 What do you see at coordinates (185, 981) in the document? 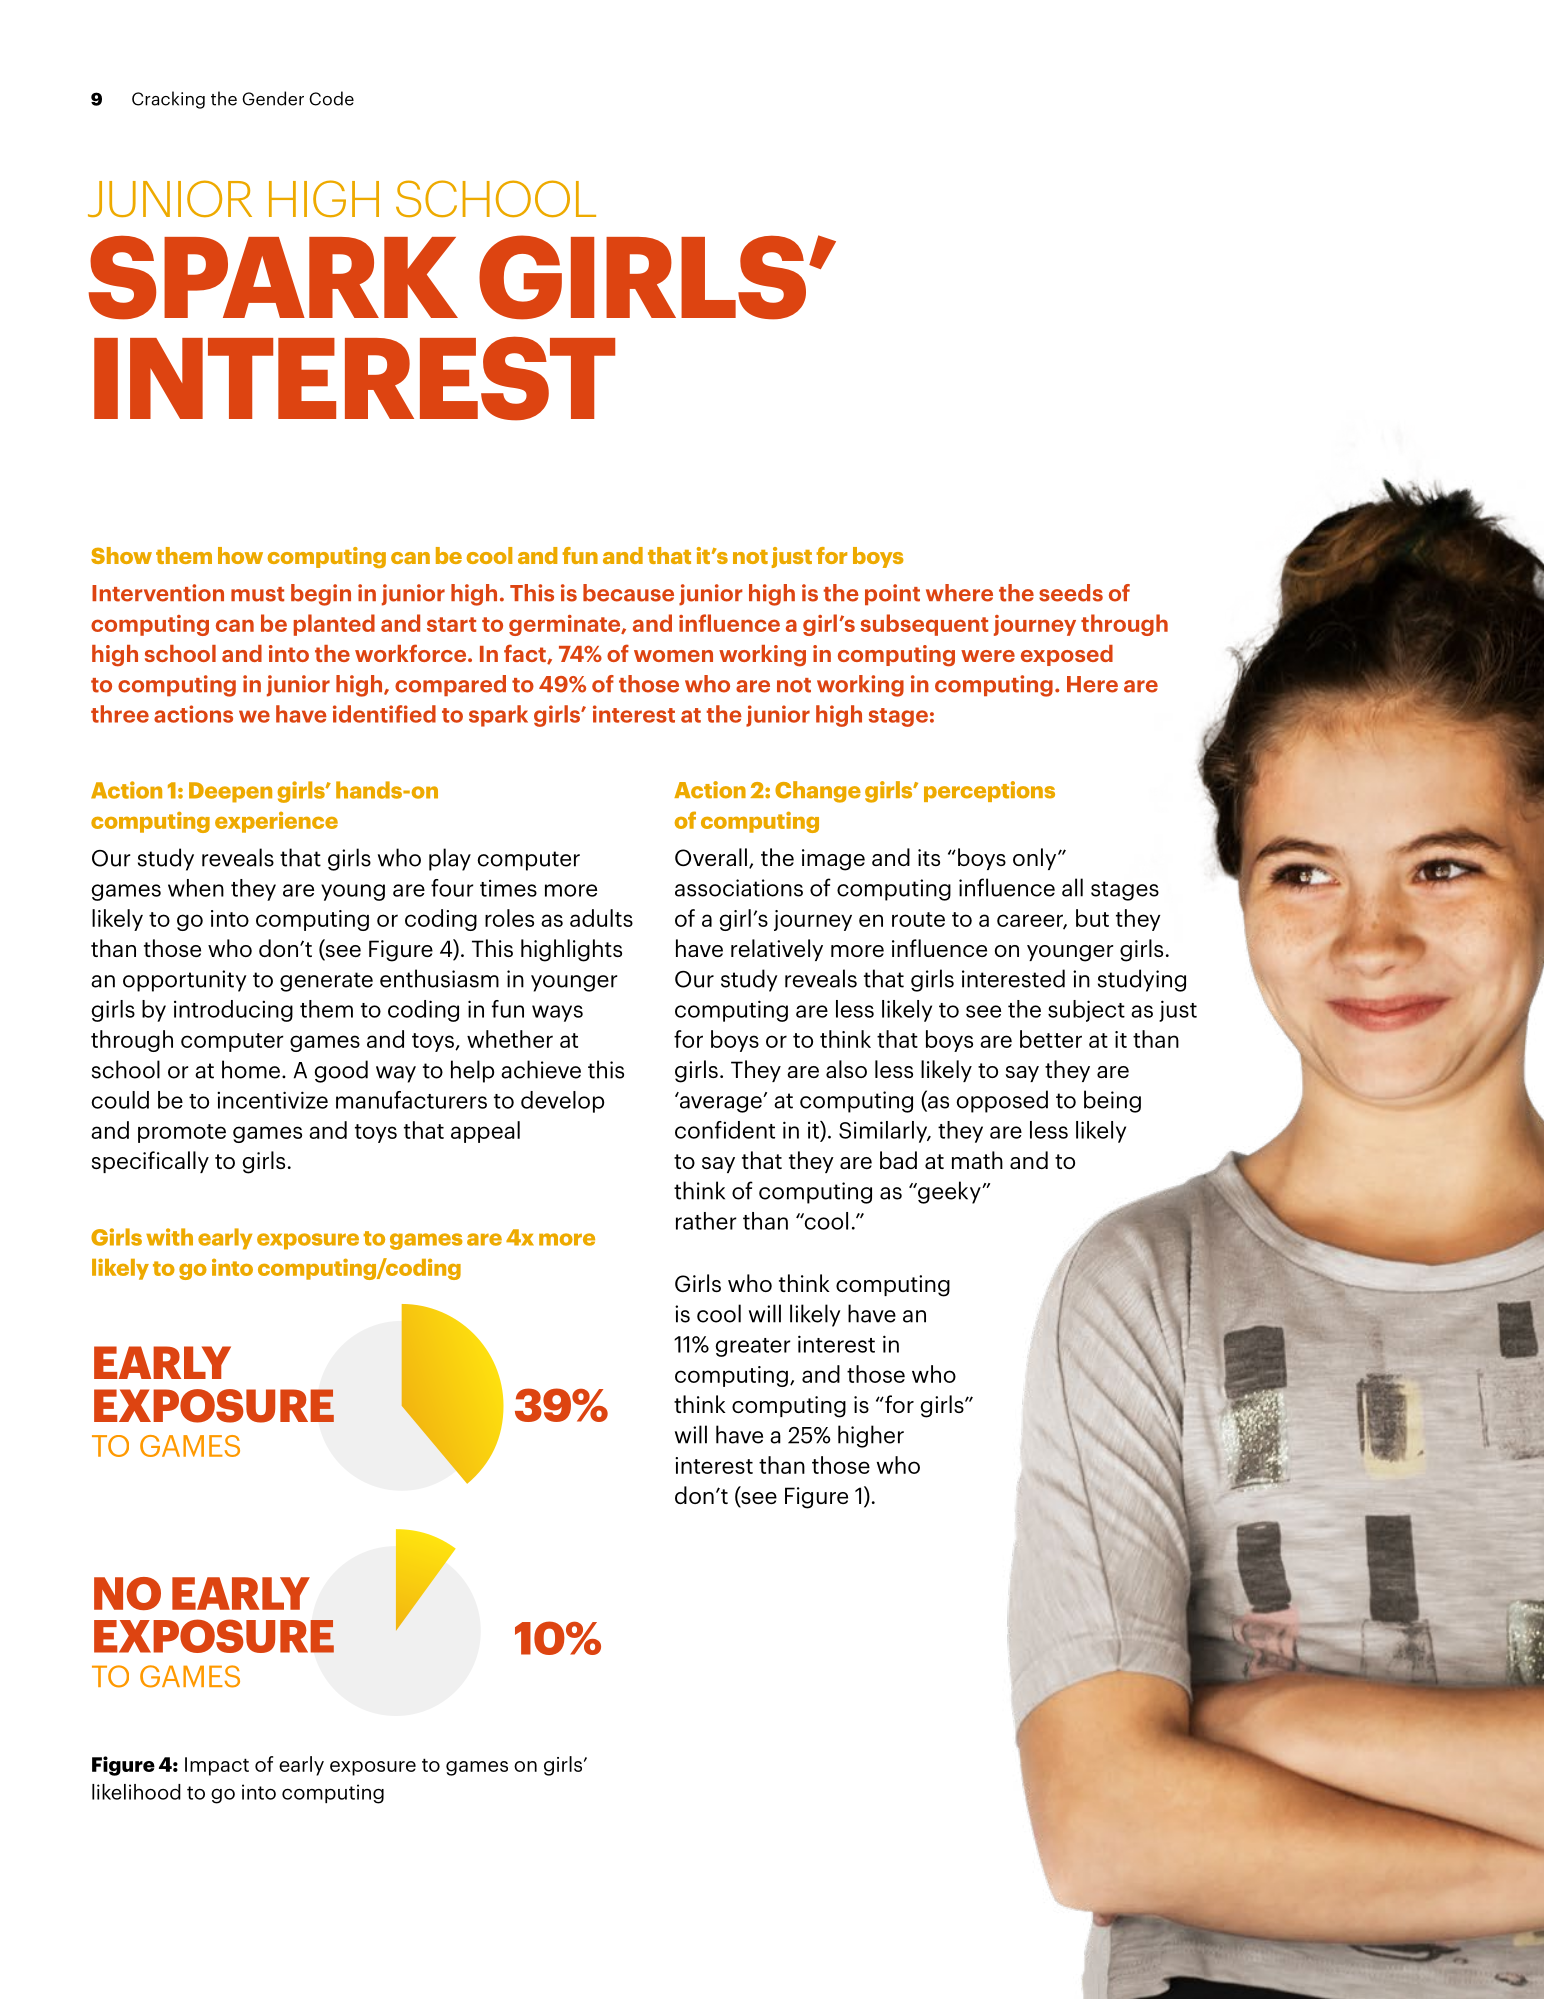
I see `opportunity` at bounding box center [185, 981].
